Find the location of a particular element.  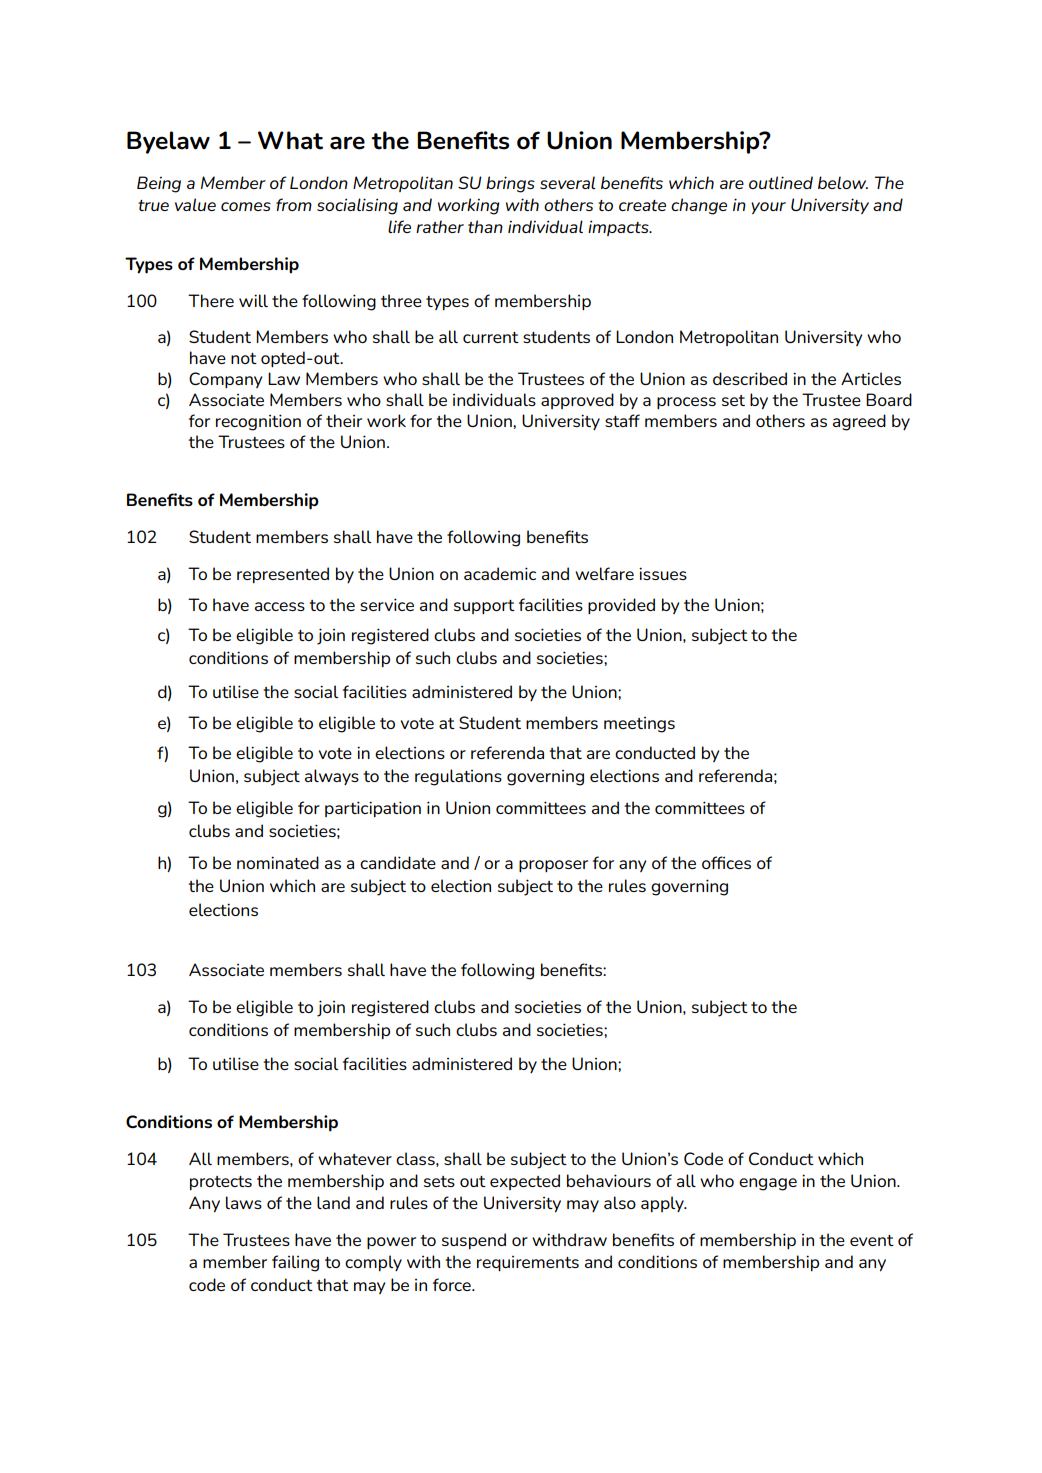

event is located at coordinates (872, 1240).
